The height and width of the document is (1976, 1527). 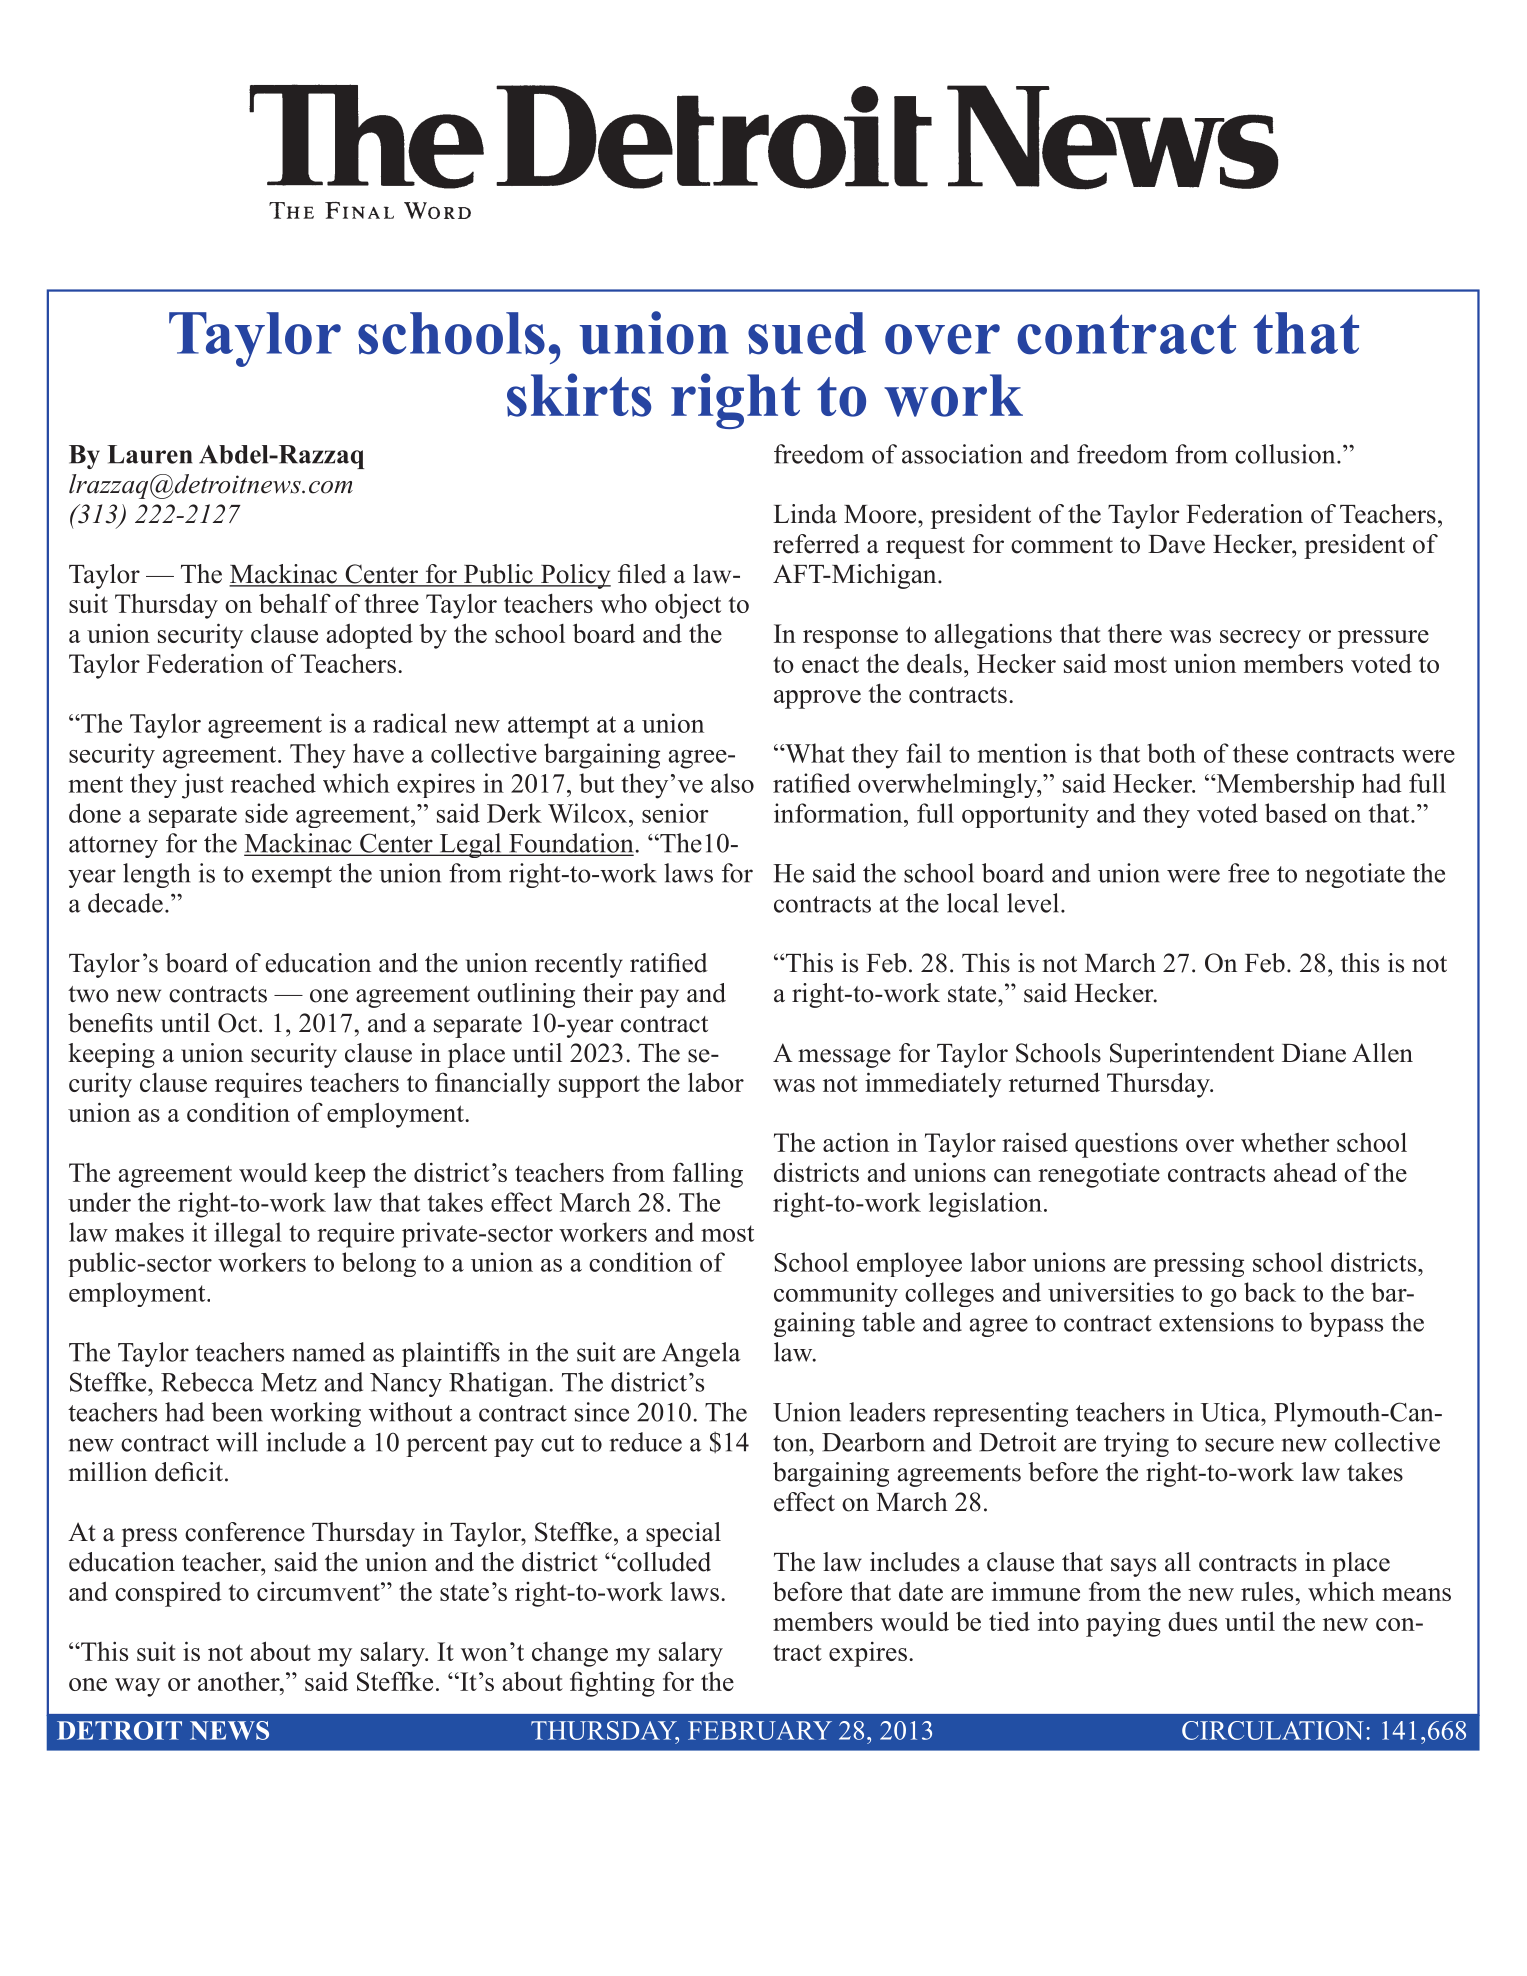 What do you see at coordinates (150, 454) in the document?
I see `Lauren` at bounding box center [150, 454].
